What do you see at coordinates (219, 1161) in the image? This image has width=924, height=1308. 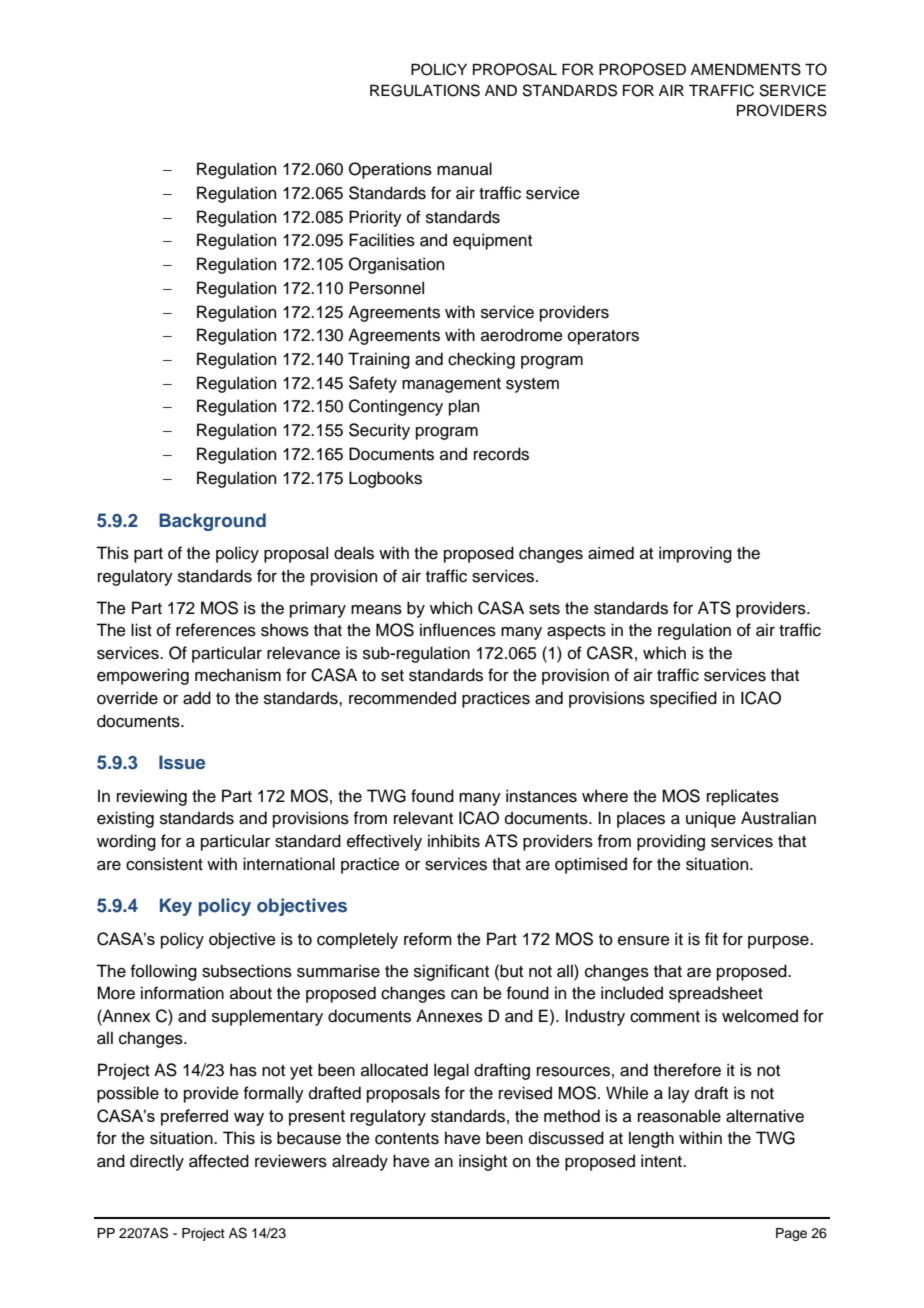 I see `affected` at bounding box center [219, 1161].
